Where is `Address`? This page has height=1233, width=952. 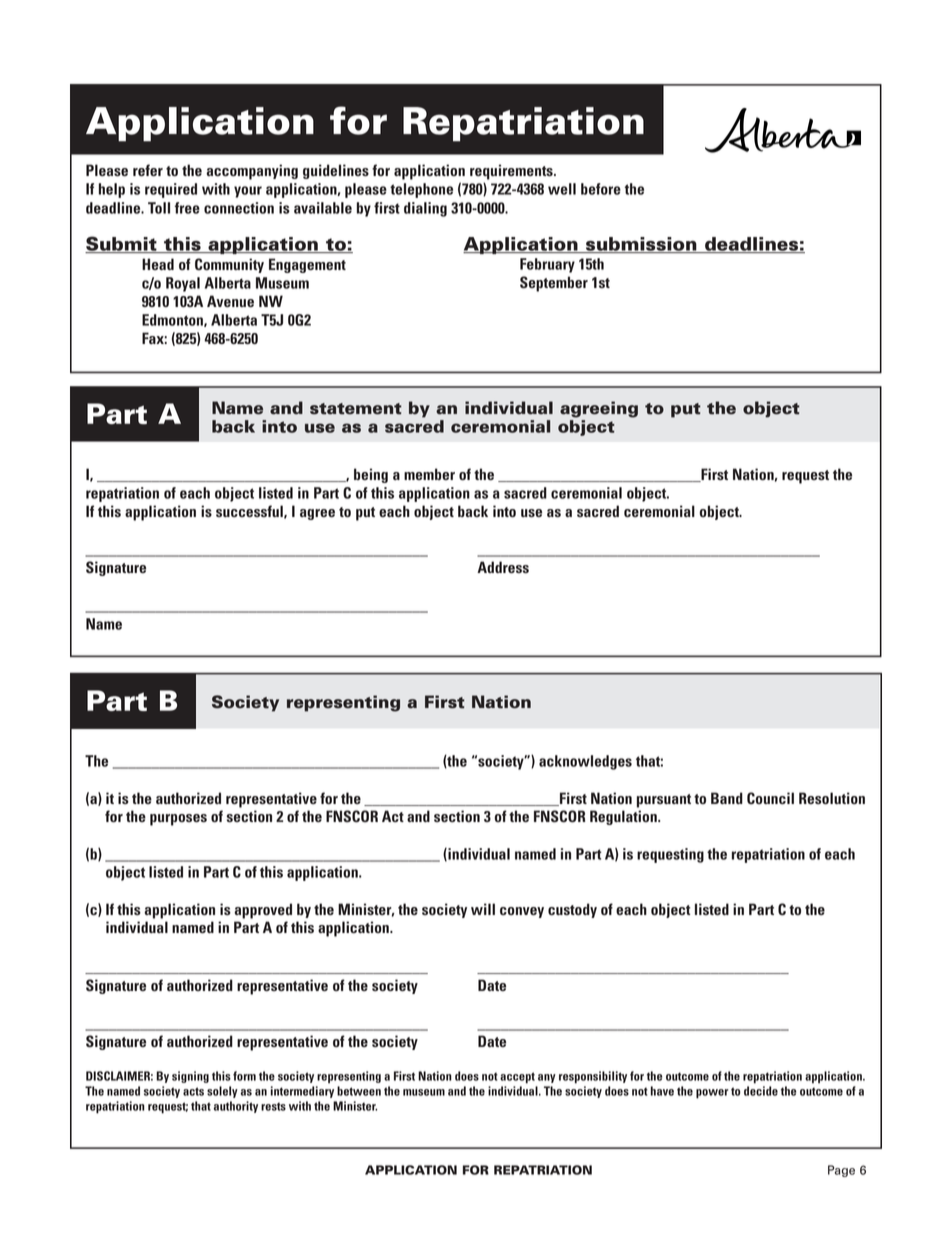
Address is located at coordinates (503, 567).
